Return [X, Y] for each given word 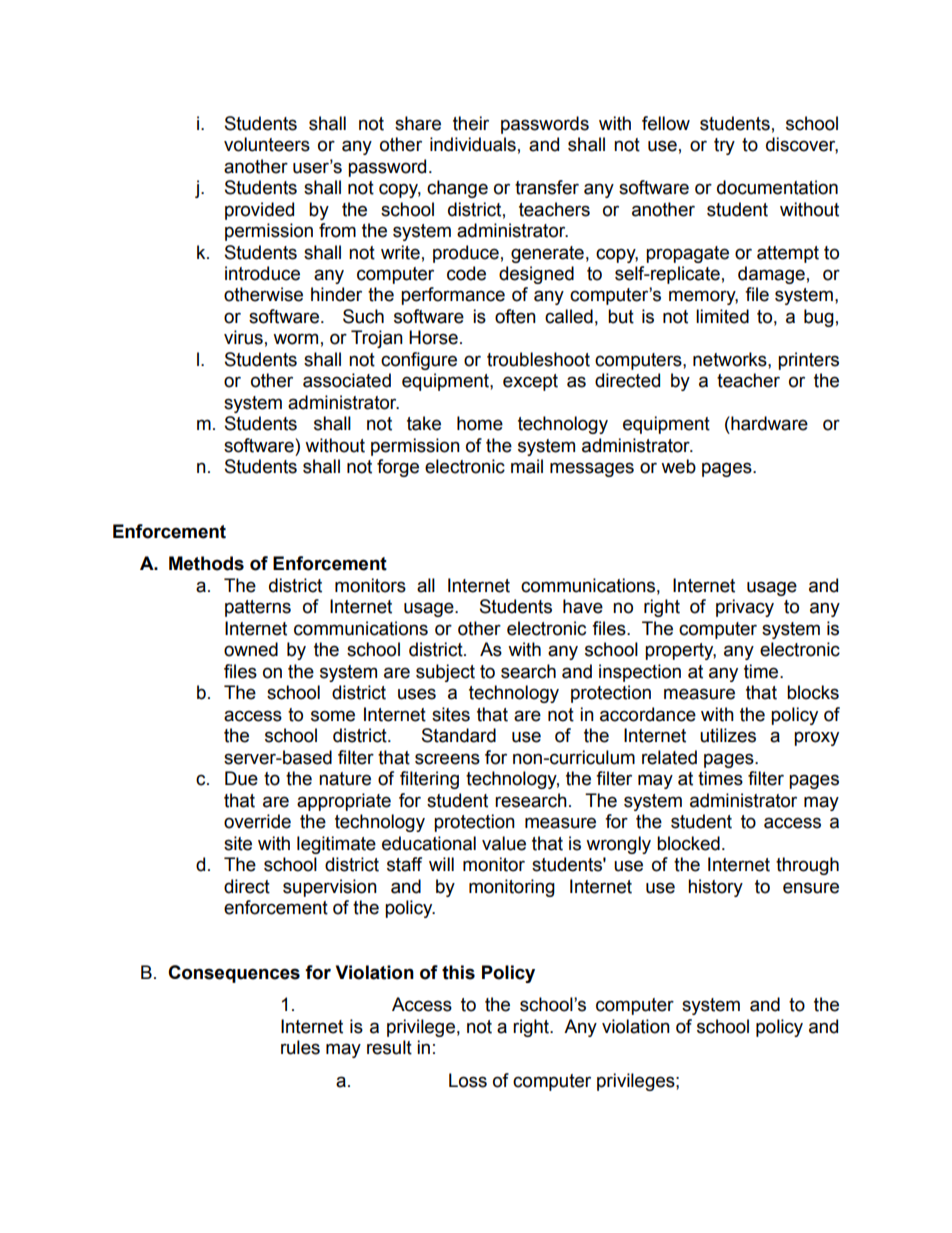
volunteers [267, 144]
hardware [768, 423]
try [724, 146]
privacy [745, 608]
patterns [258, 608]
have [583, 606]
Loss [468, 1080]
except [530, 382]
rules [300, 1047]
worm [295, 339]
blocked [688, 843]
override [257, 821]
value [504, 843]
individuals [473, 144]
